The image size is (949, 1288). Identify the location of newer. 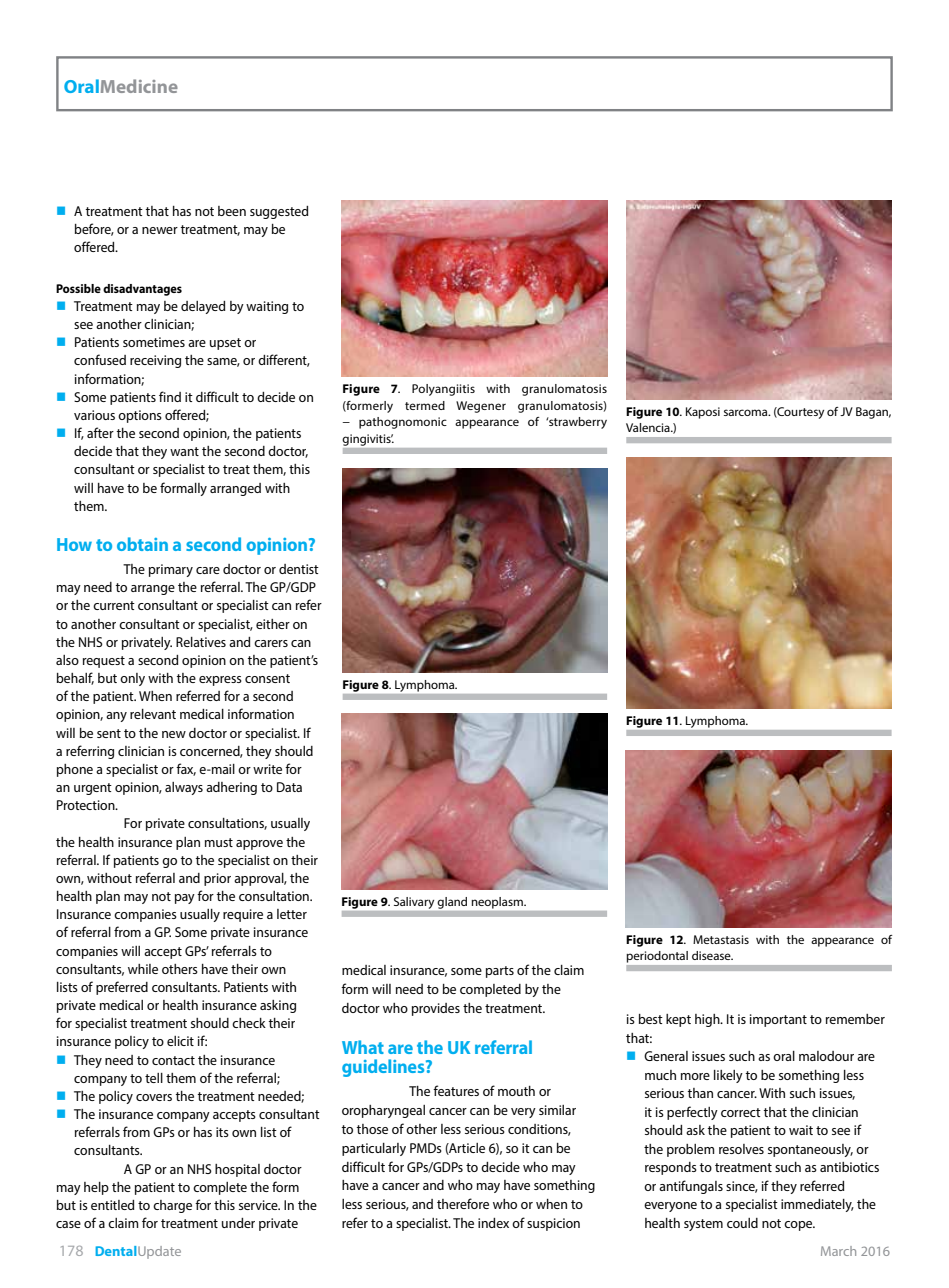
(160, 230).
